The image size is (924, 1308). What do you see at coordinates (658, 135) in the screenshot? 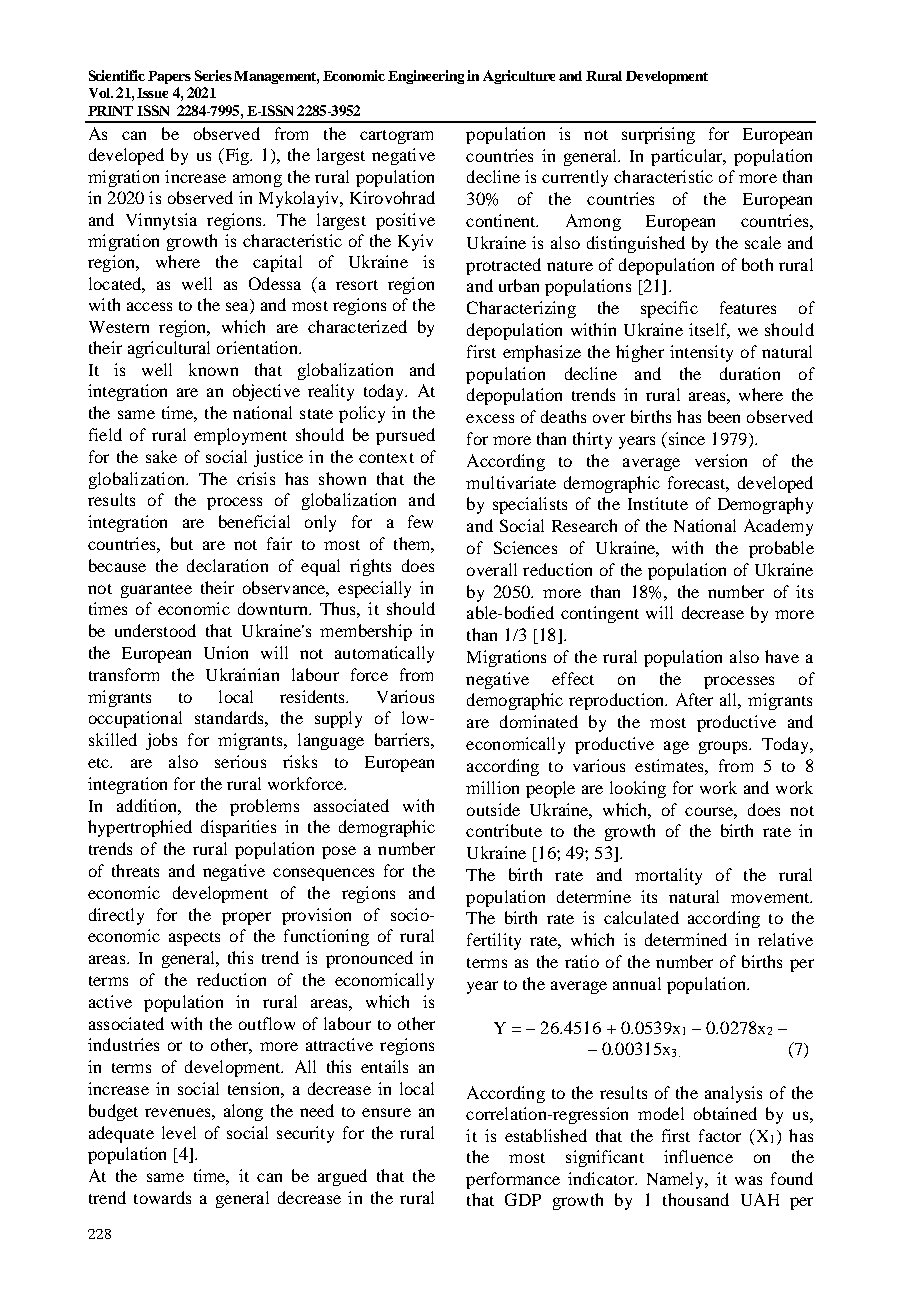
I see `surprising` at bounding box center [658, 135].
